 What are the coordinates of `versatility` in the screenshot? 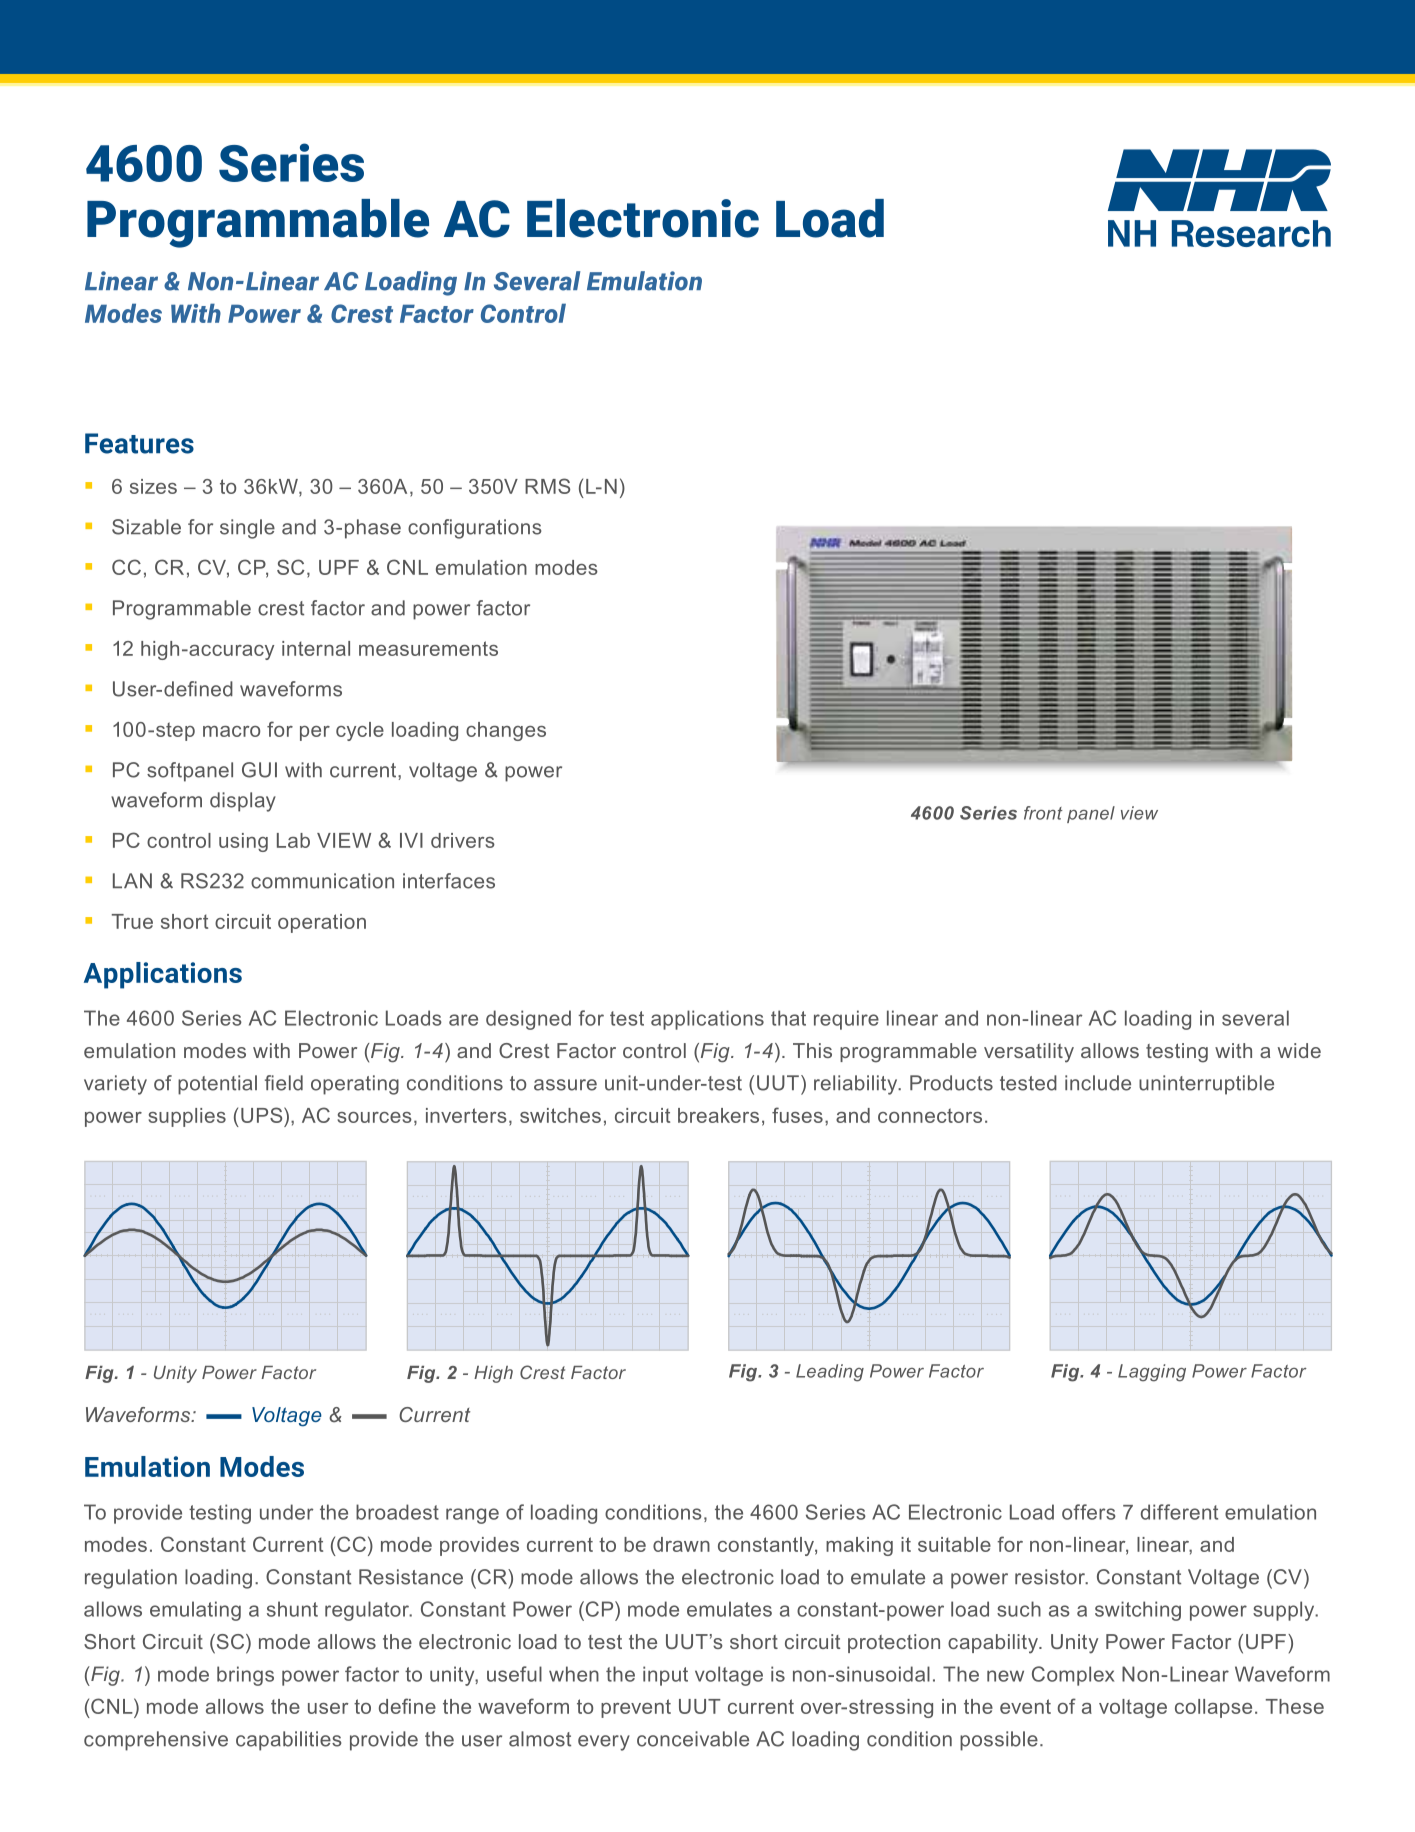 It's located at (1029, 1053).
